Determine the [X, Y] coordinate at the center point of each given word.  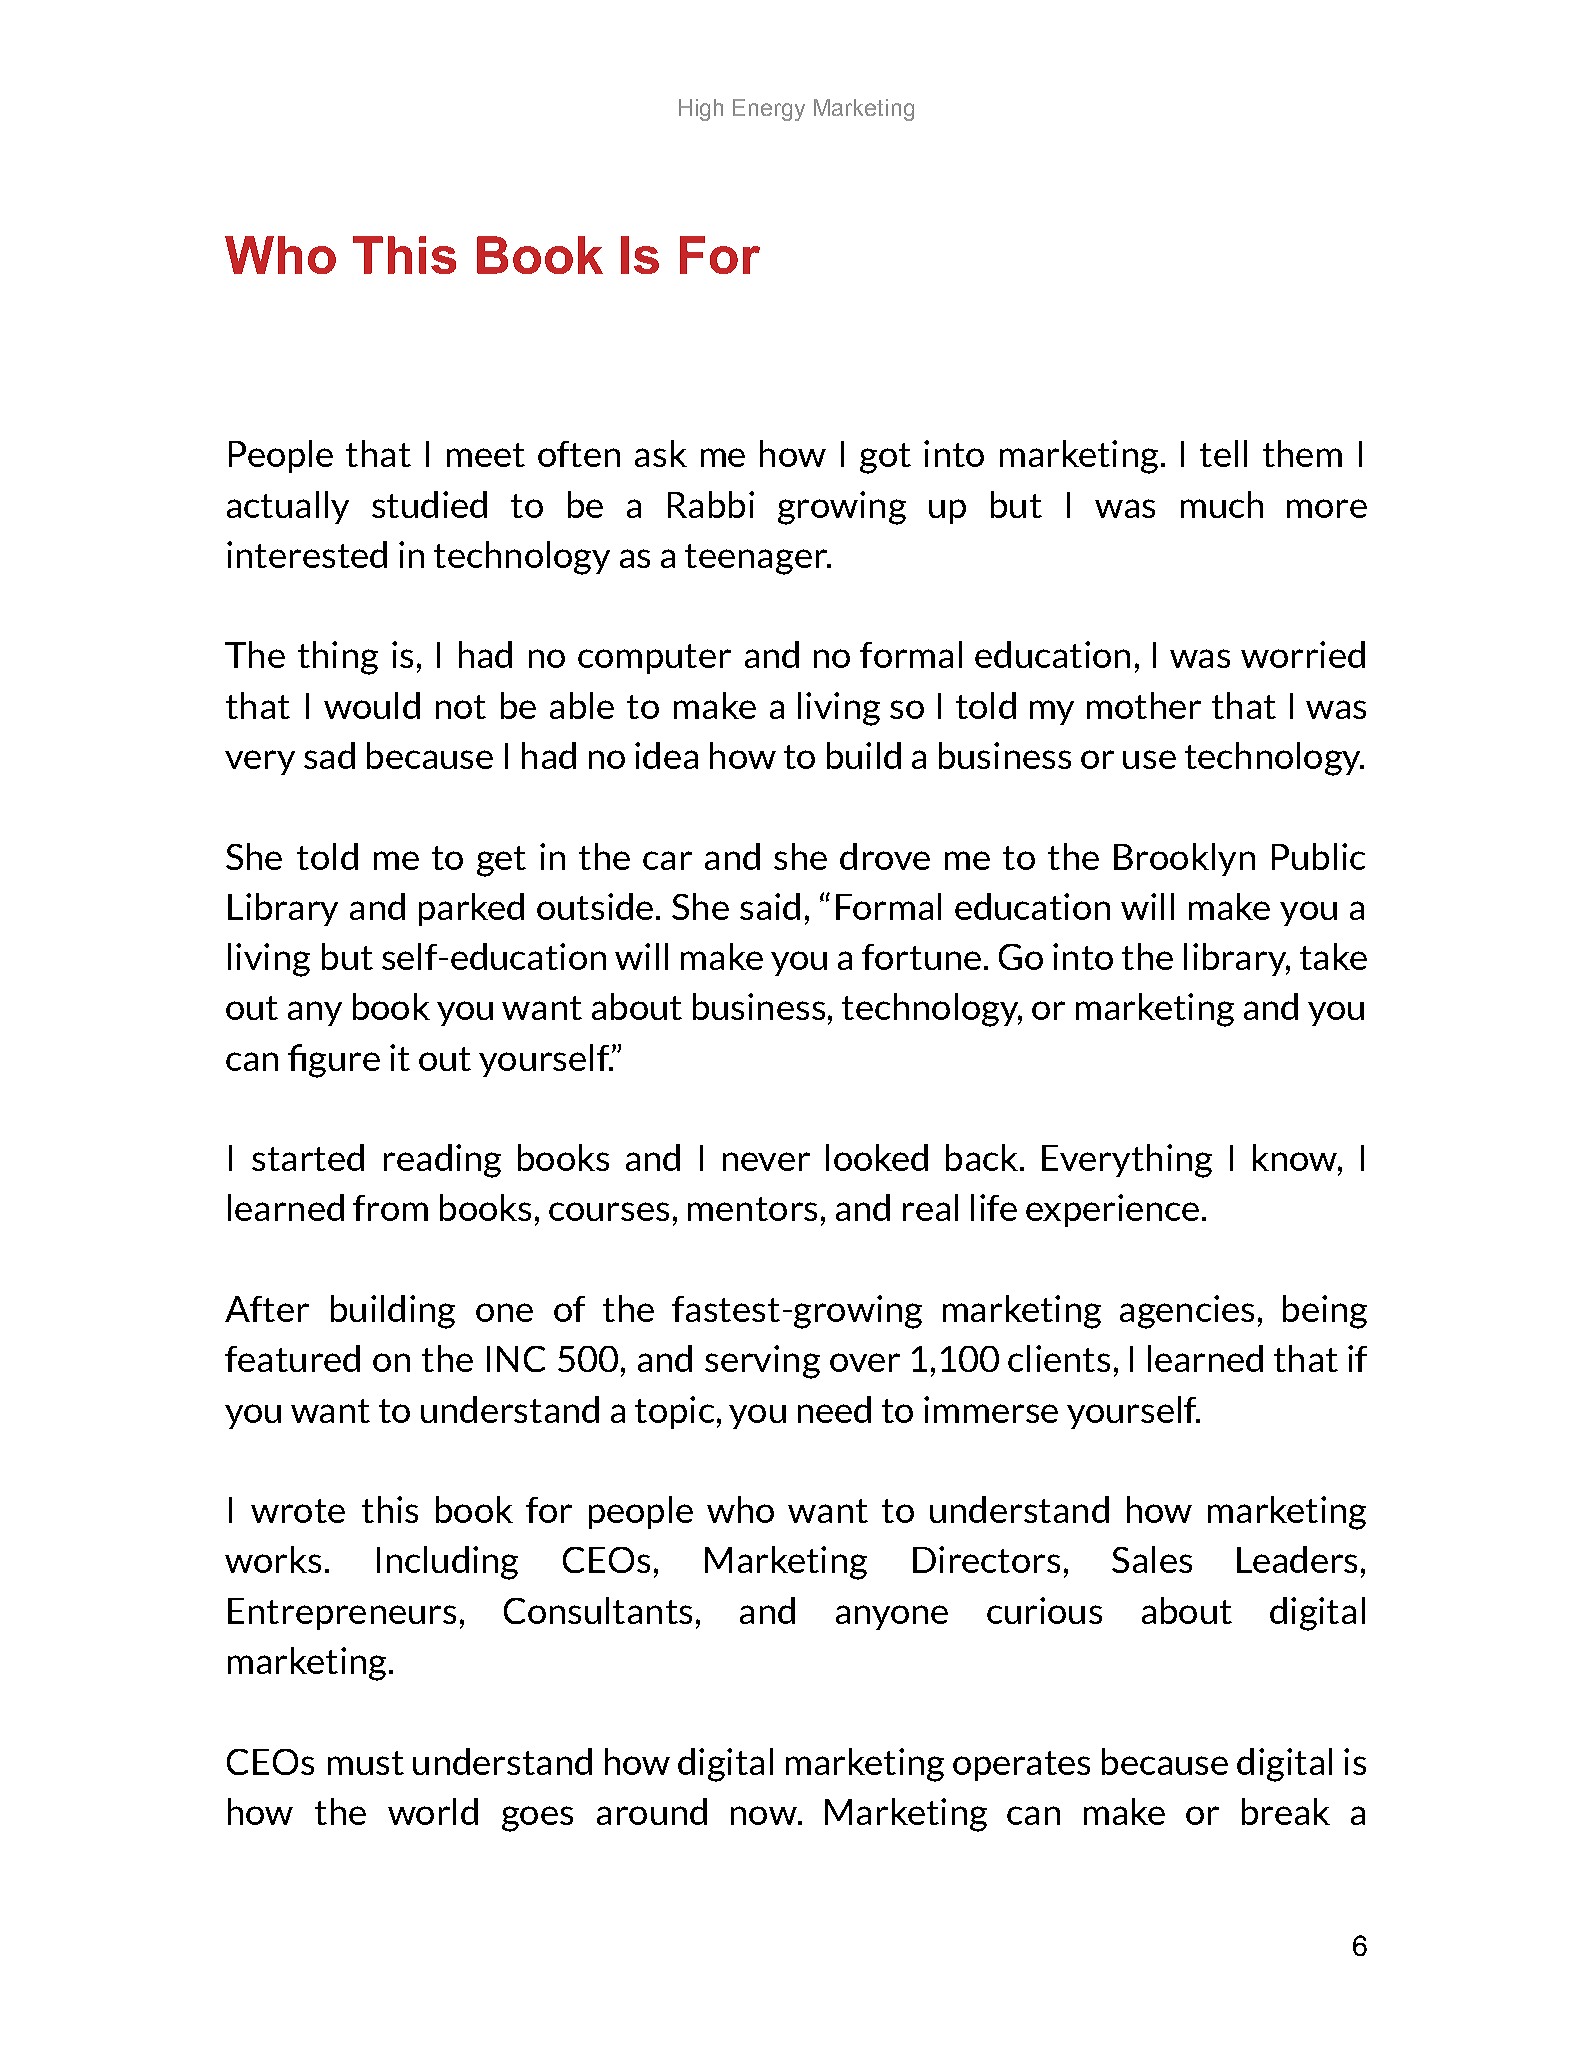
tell [1223, 453]
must [366, 1763]
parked [471, 909]
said [770, 906]
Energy [769, 110]
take [1333, 956]
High [701, 110]
